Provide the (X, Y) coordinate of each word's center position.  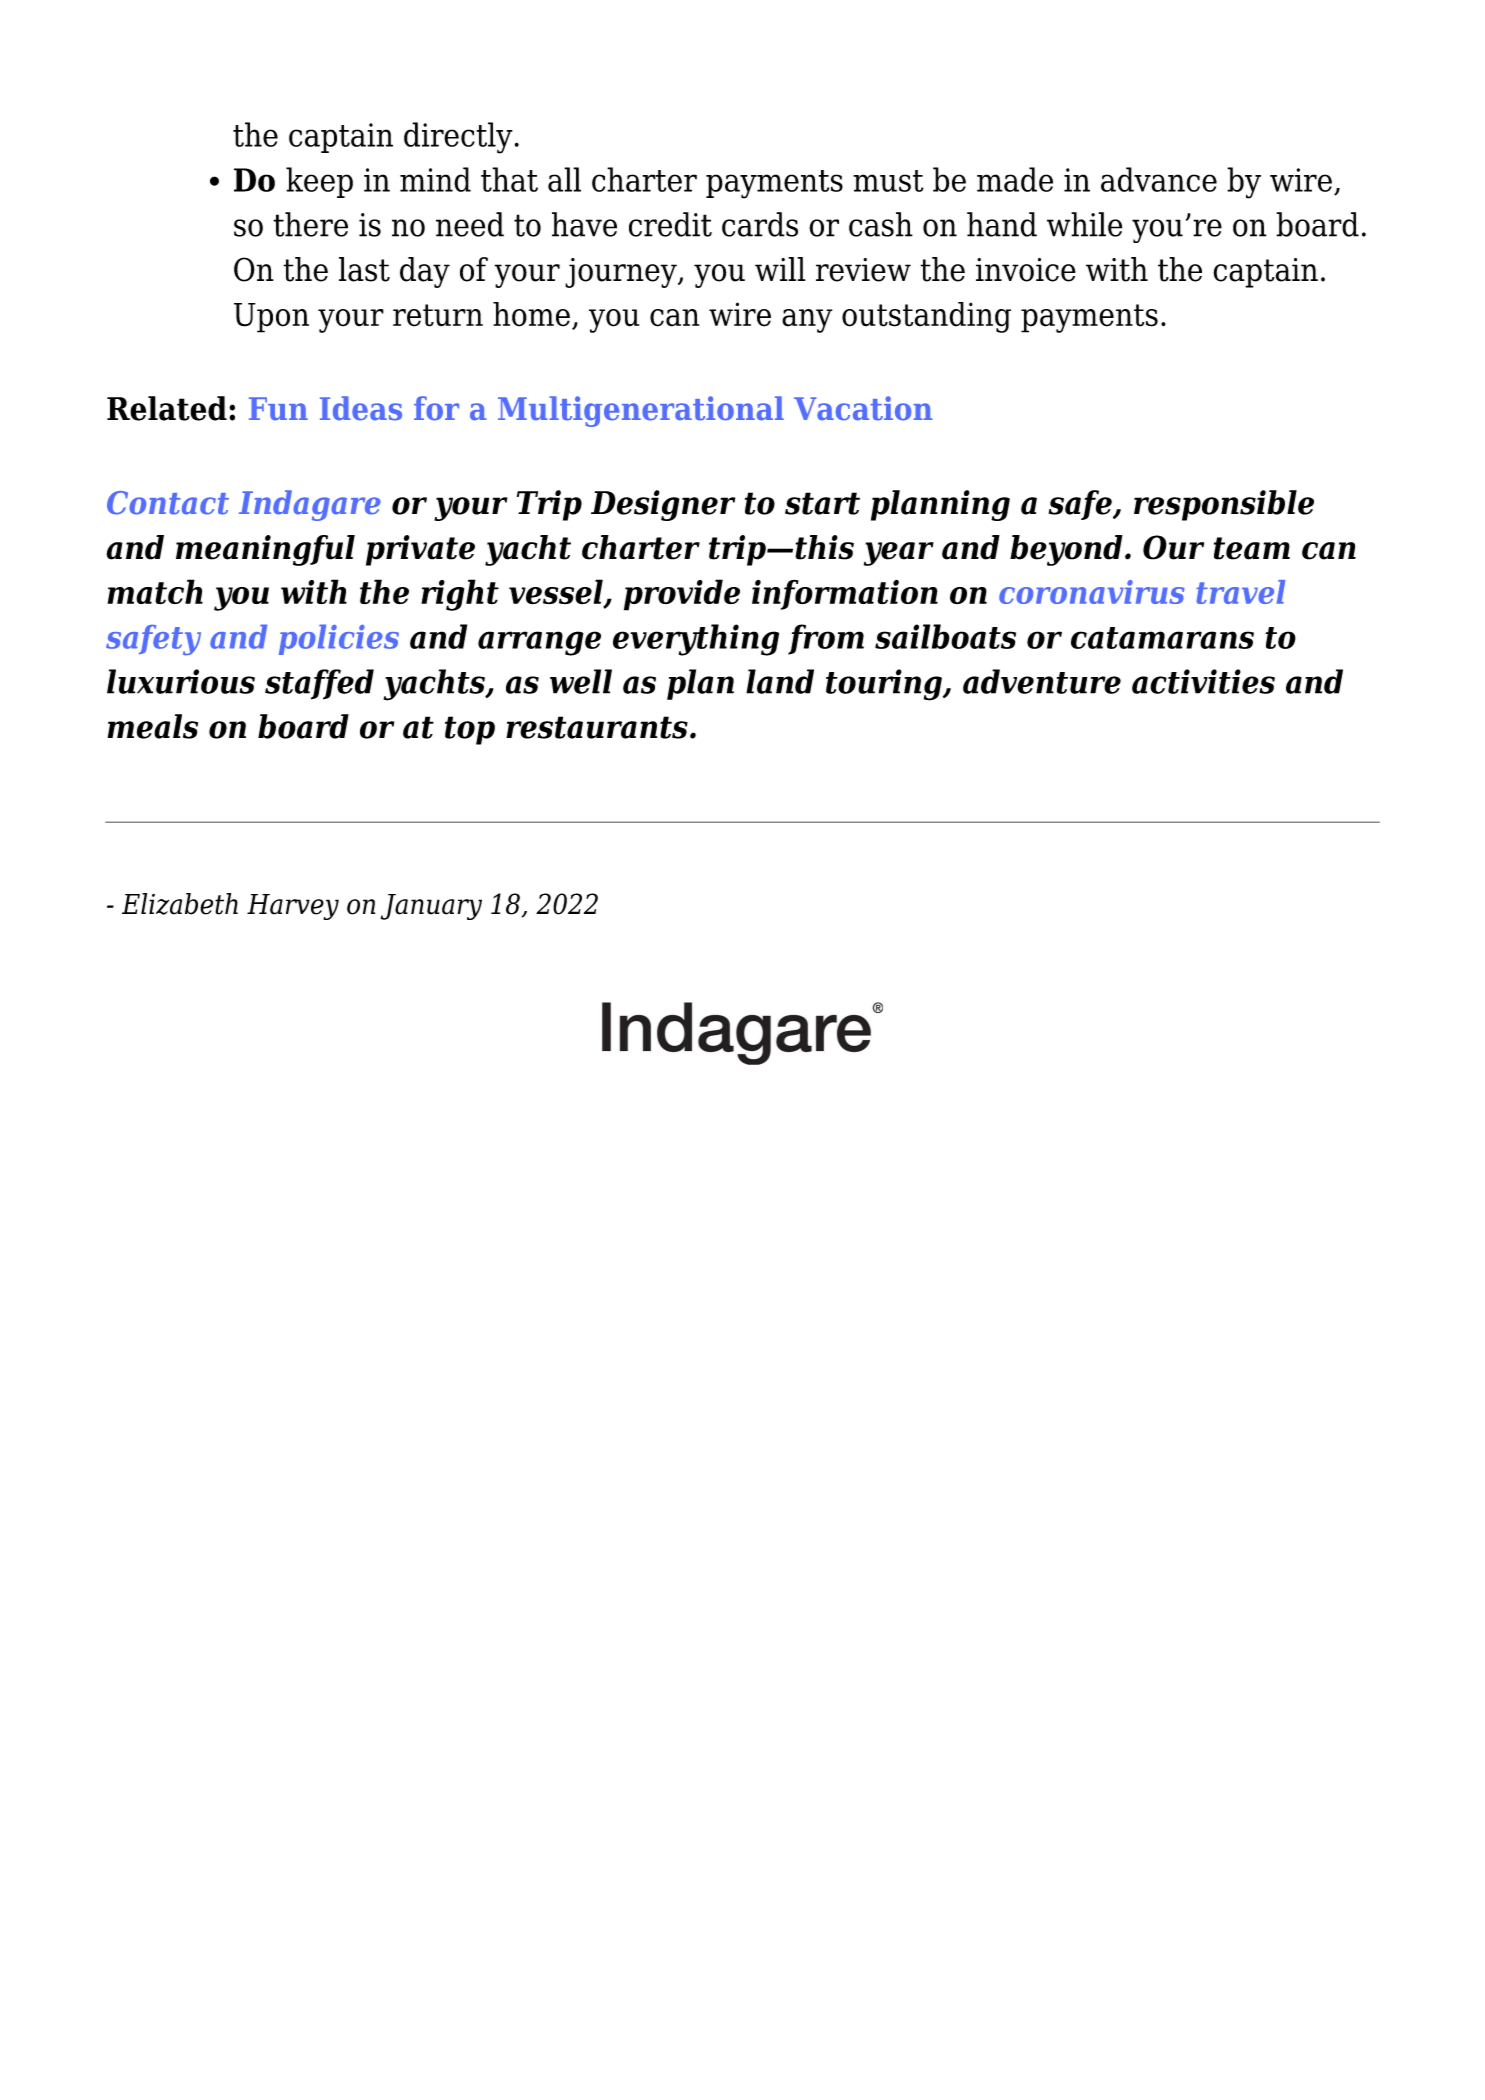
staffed (319, 684)
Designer (663, 505)
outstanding (926, 317)
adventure (1042, 681)
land (780, 681)
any (807, 321)
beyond (1066, 550)
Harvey (293, 907)
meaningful (265, 550)
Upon (271, 318)
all (564, 179)
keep (319, 182)
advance (1159, 179)
